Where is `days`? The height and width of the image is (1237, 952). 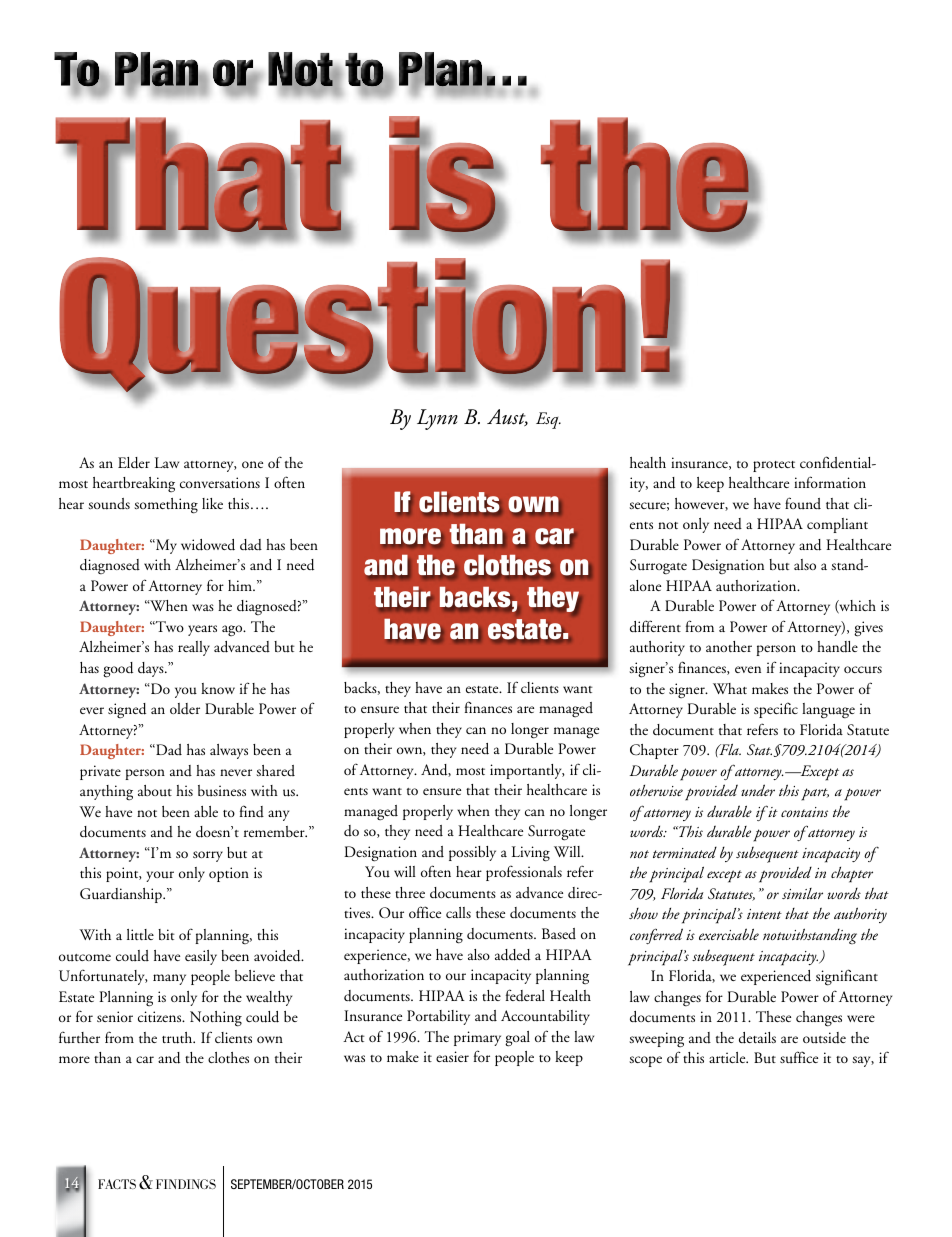 days is located at coordinates (152, 669).
